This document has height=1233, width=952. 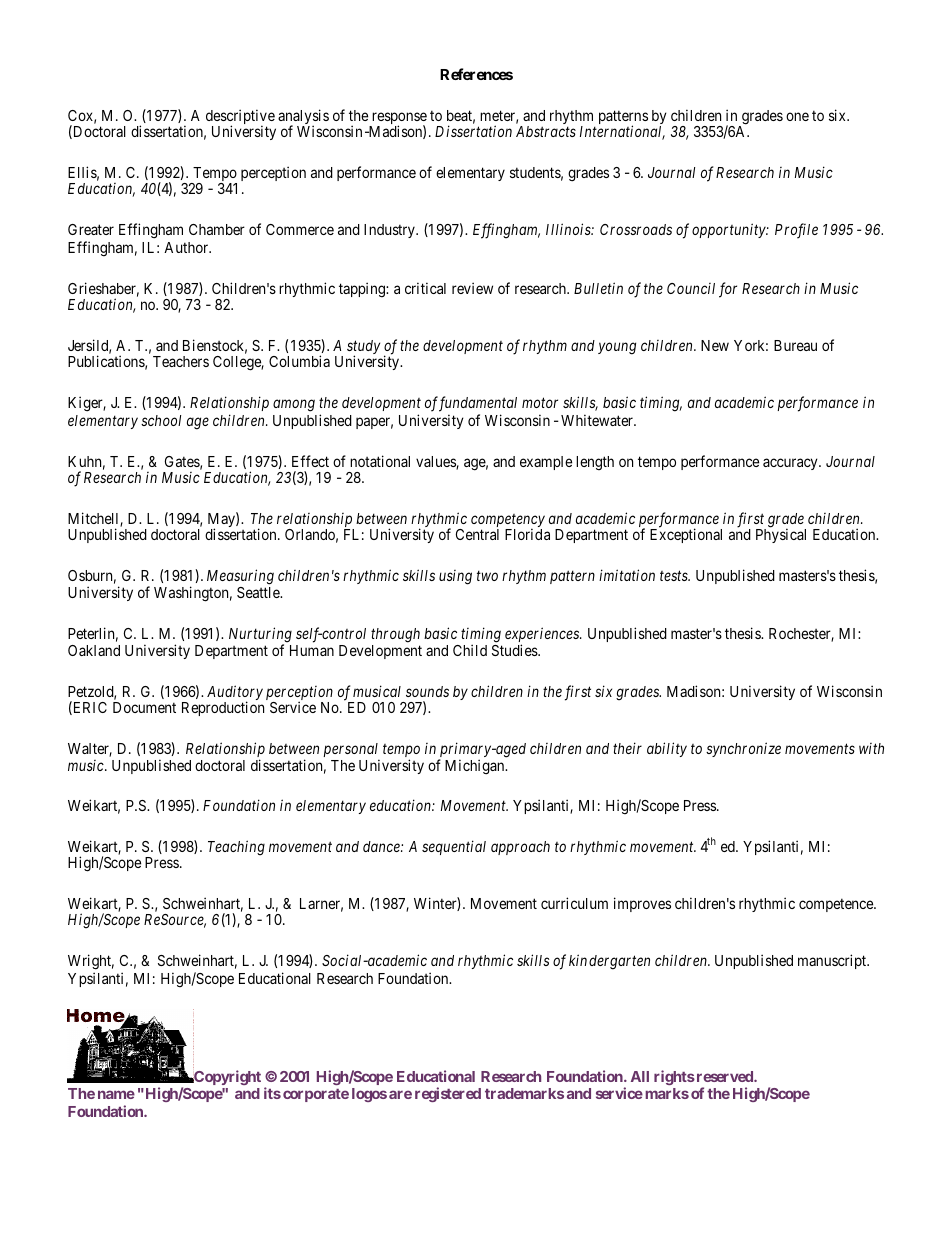 What do you see at coordinates (472, 288) in the document?
I see `review` at bounding box center [472, 288].
